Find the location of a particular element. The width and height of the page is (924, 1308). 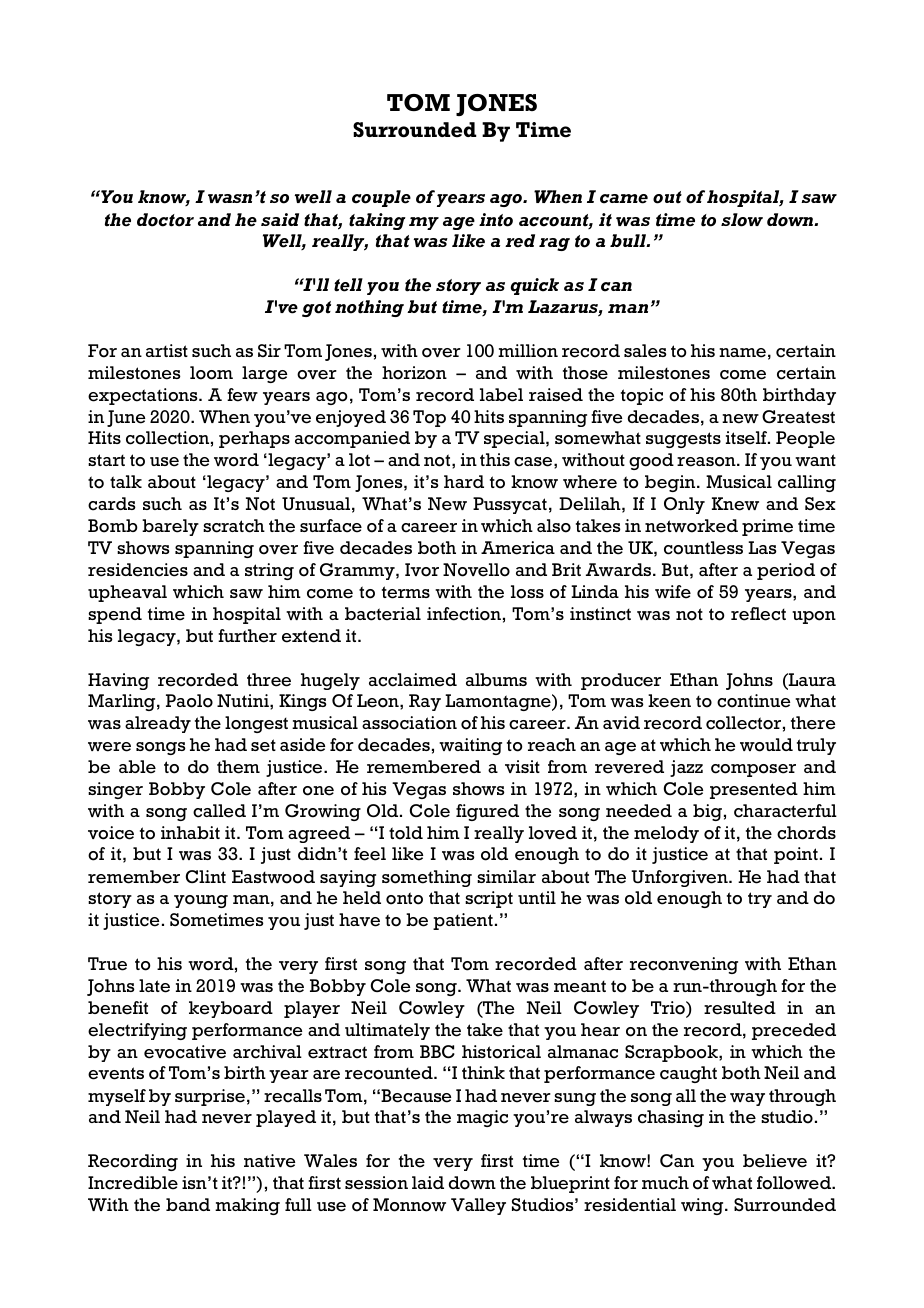

continue is located at coordinates (753, 701).
